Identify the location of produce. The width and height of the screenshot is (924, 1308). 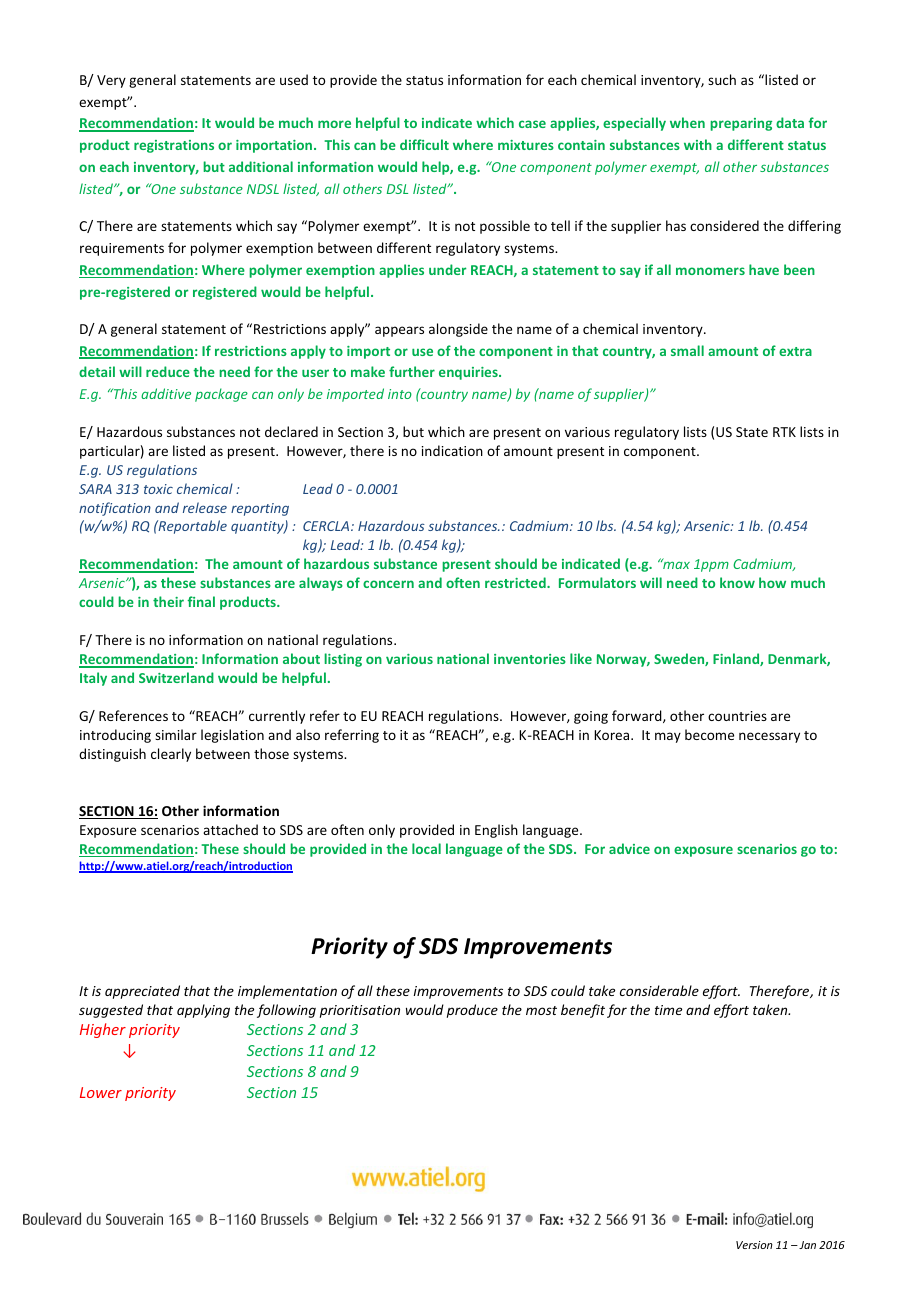
(472, 1011).
